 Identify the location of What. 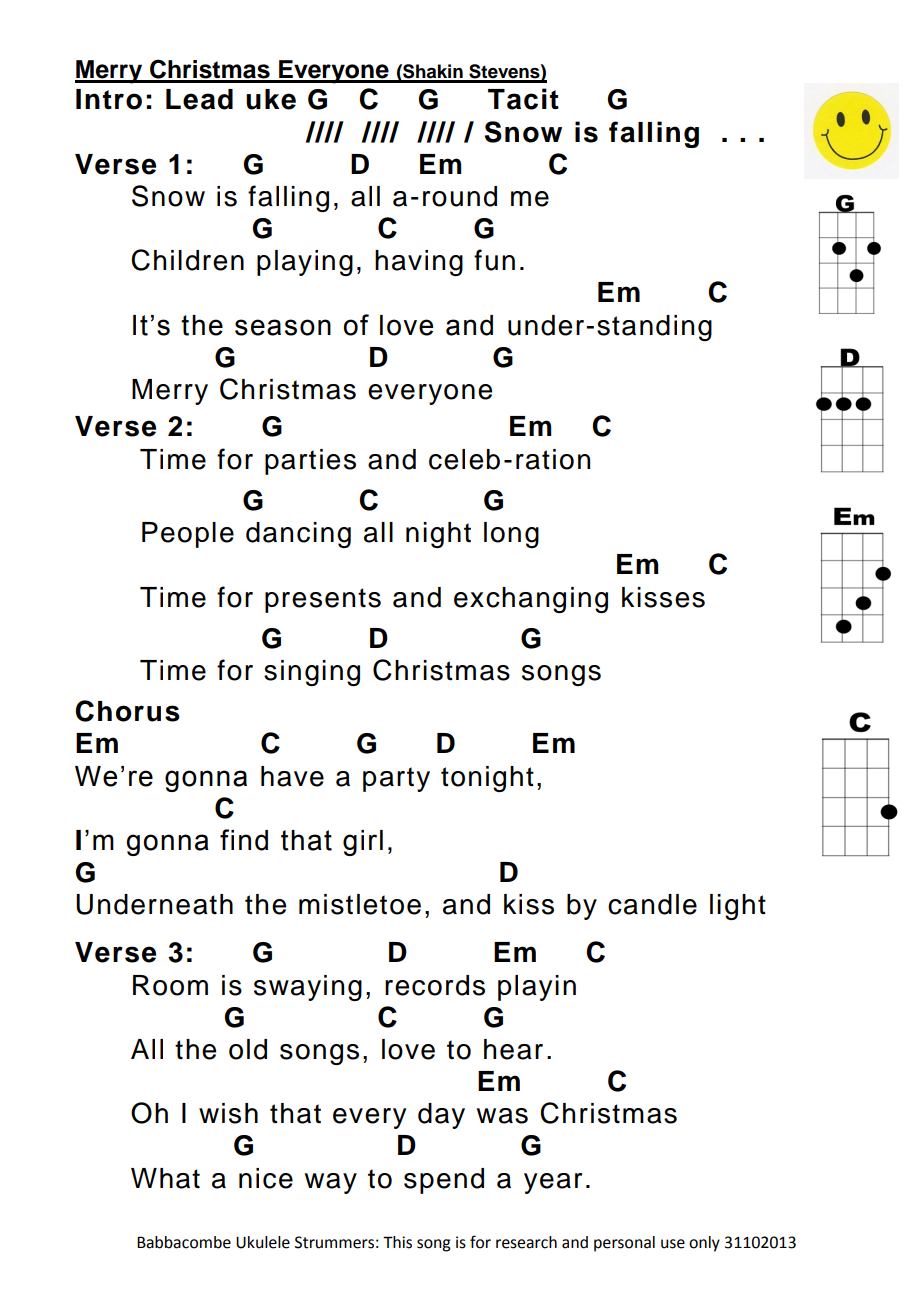
(165, 1178).
